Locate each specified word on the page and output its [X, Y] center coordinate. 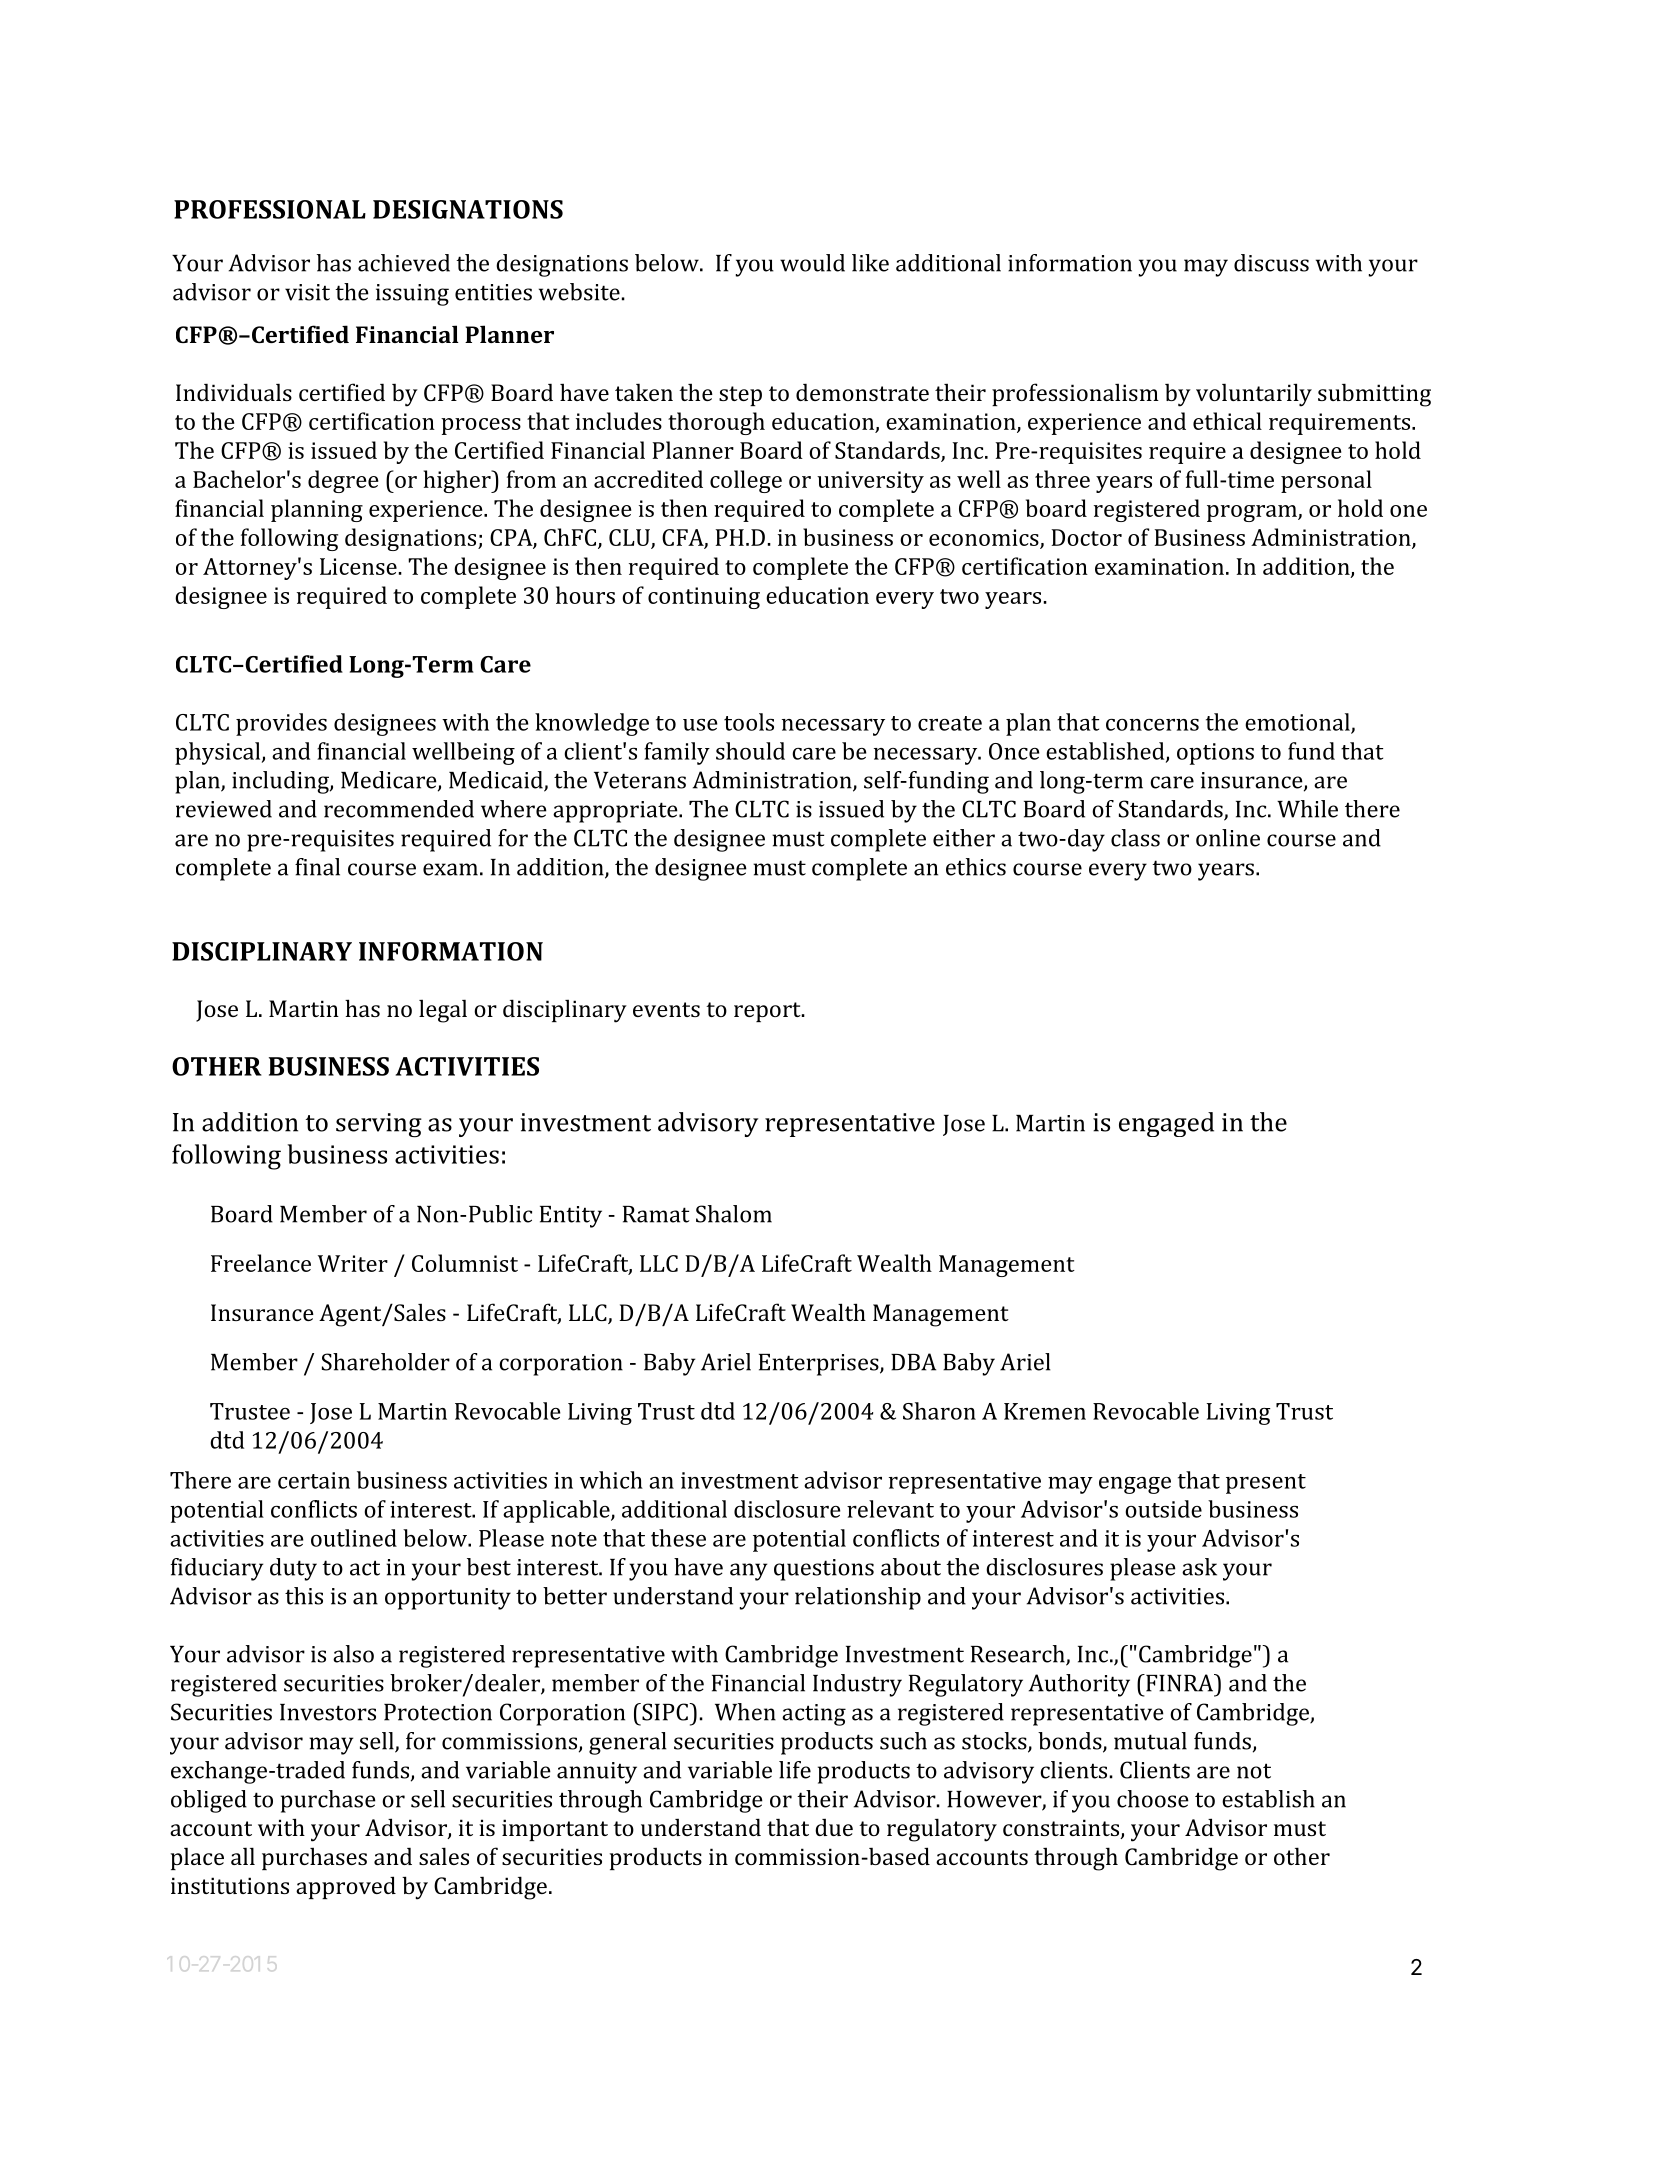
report [768, 1012]
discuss [1271, 263]
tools [749, 722]
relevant [890, 1509]
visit [307, 292]
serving [379, 1125]
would [812, 263]
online [1228, 838]
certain [314, 1480]
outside [1163, 1509]
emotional [1298, 723]
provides [281, 724]
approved [346, 1887]
